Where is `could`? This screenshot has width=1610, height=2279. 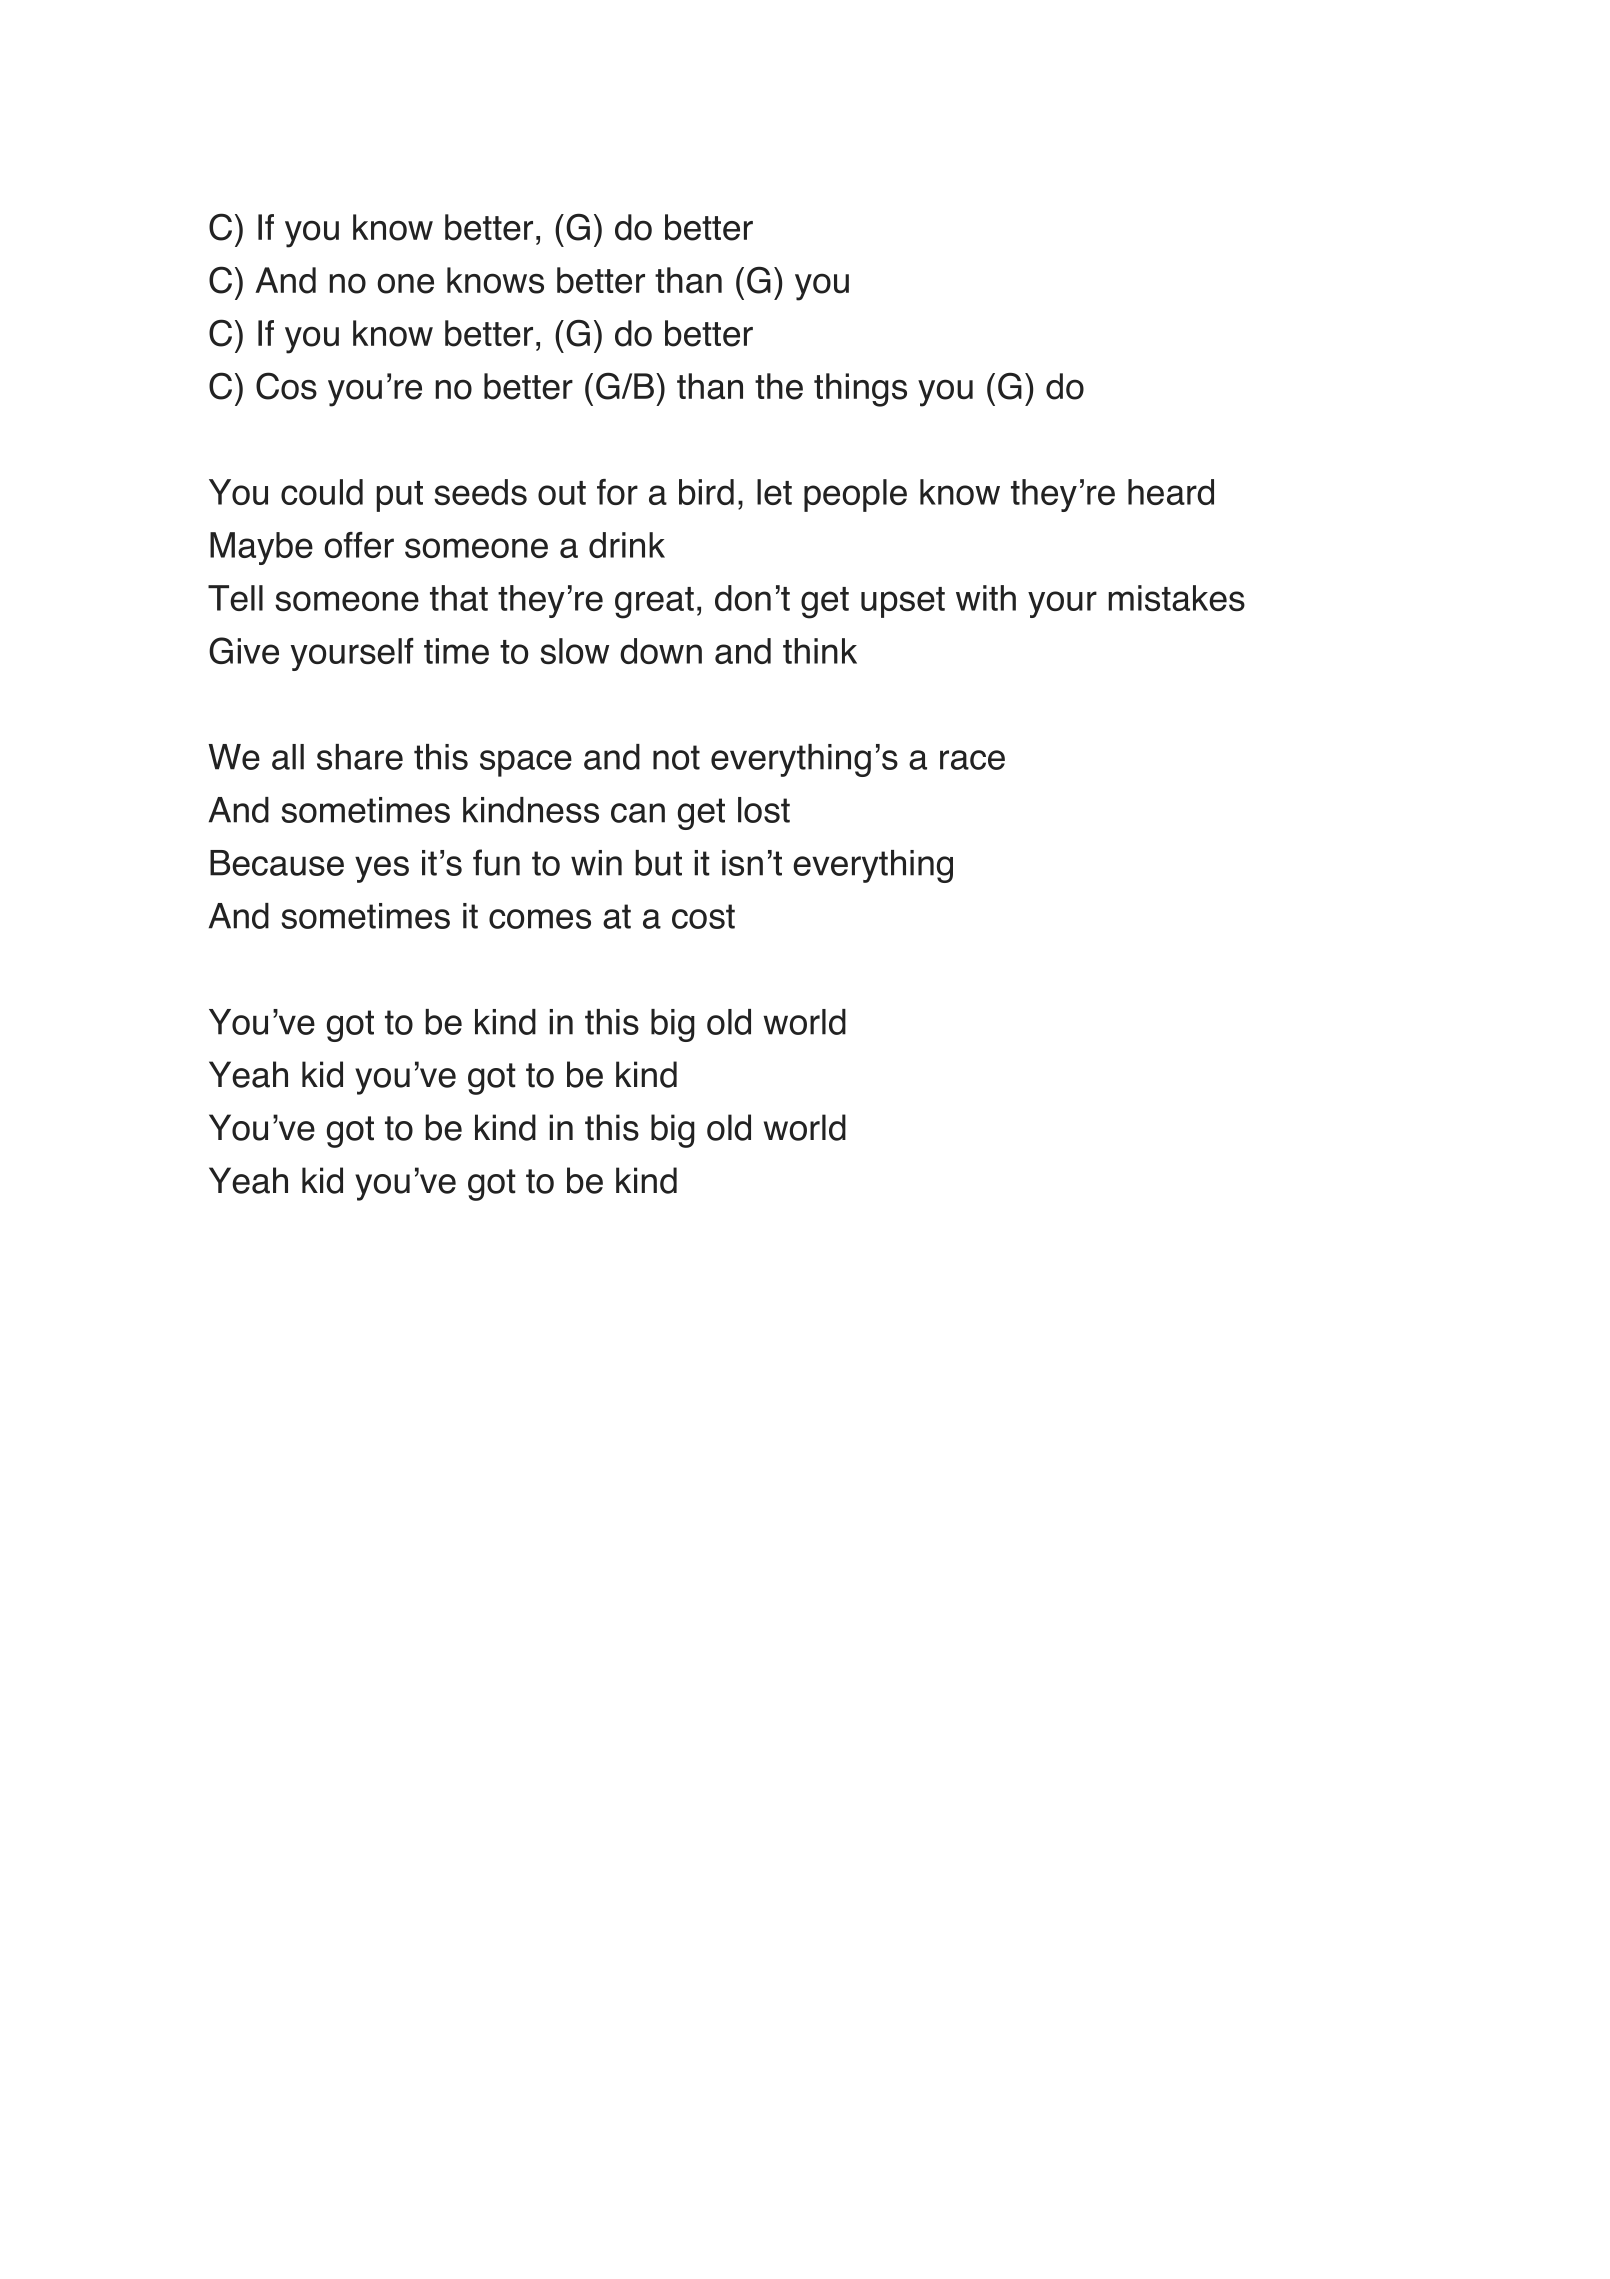 could is located at coordinates (322, 492).
